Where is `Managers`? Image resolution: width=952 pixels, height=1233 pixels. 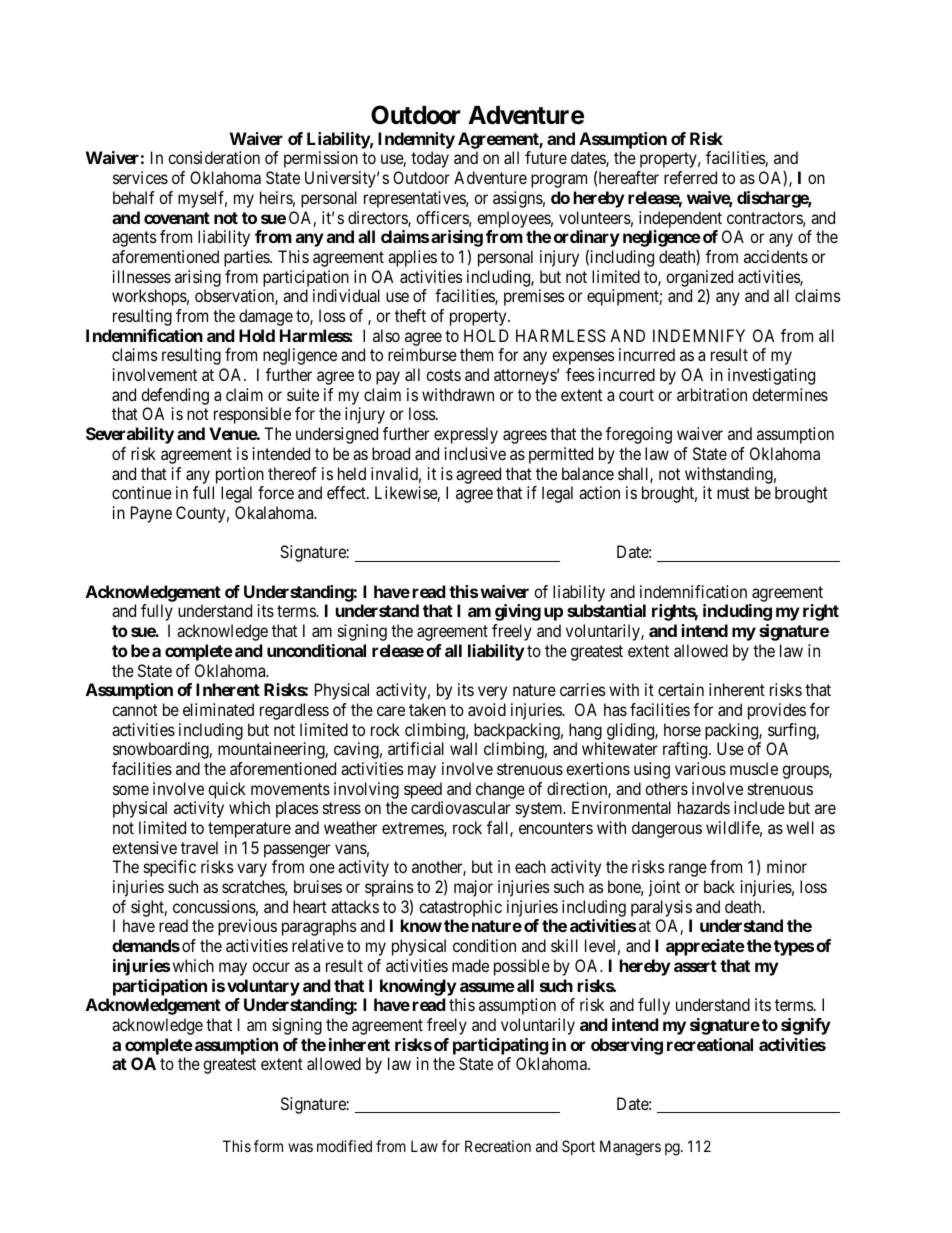
Managers is located at coordinates (630, 1148).
